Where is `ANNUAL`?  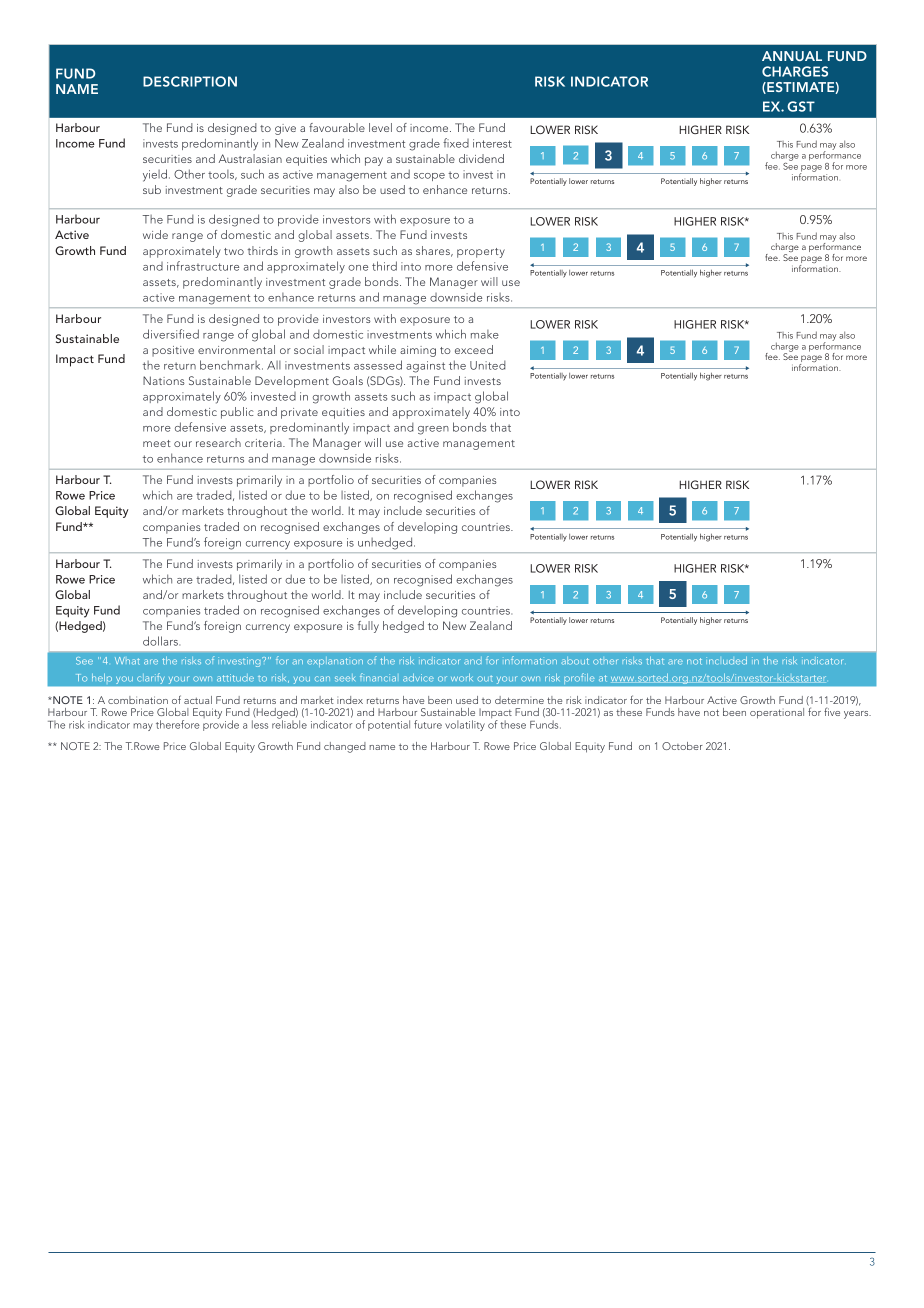 ANNUAL is located at coordinates (792, 56).
